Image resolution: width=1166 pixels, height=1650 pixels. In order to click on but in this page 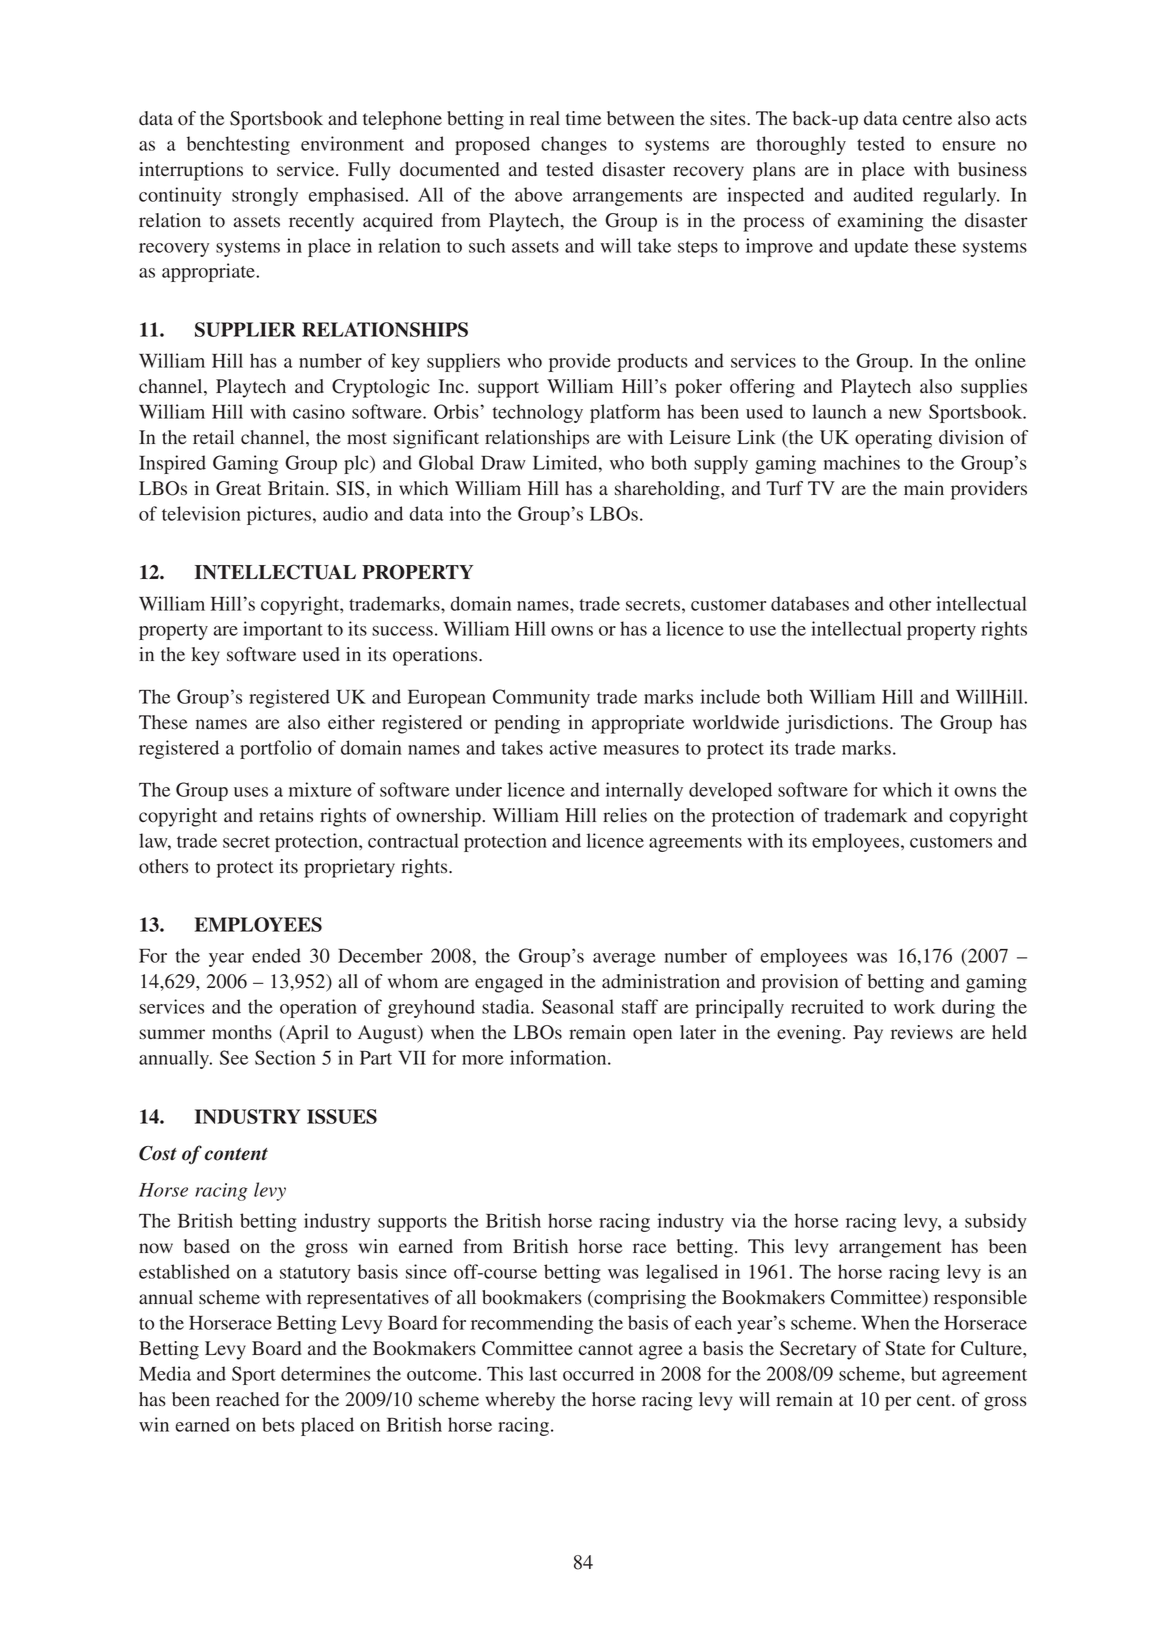, I will do `click(923, 1373)`.
